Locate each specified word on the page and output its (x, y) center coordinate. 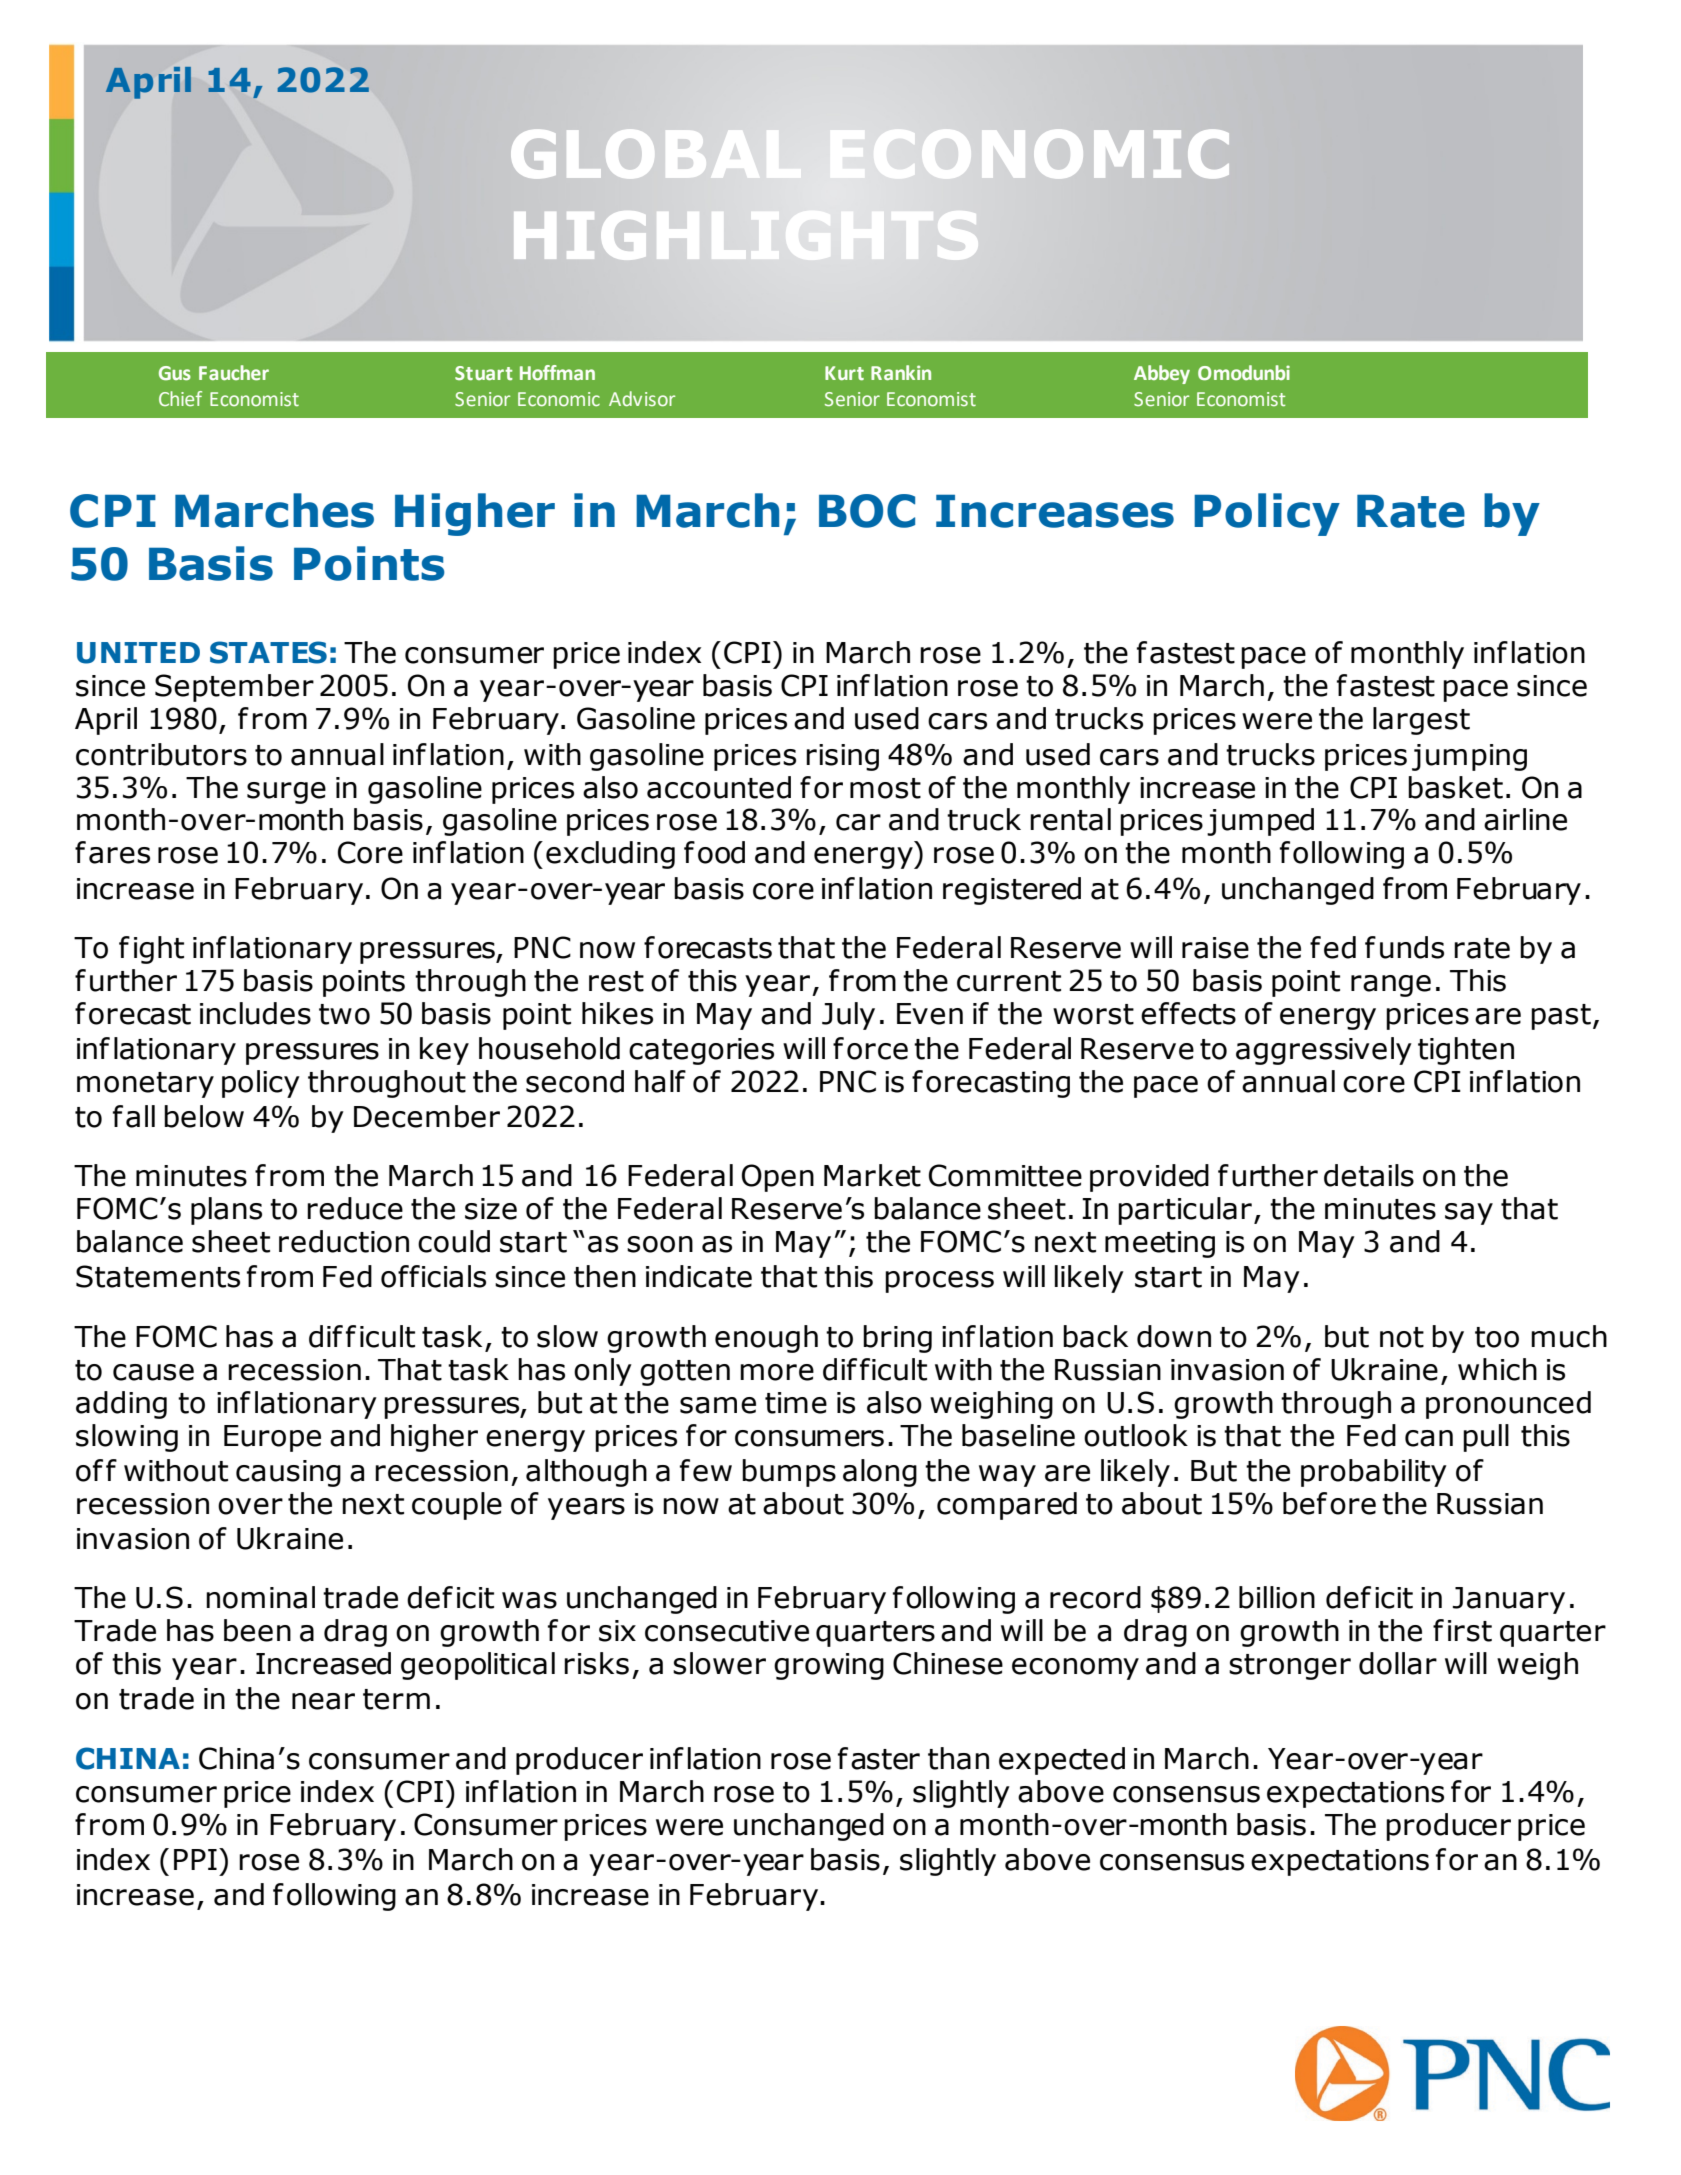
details (1369, 1175)
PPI (195, 1859)
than (958, 1758)
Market (872, 1175)
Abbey (1162, 374)
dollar (1398, 1663)
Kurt (844, 373)
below (204, 1116)
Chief (180, 399)
